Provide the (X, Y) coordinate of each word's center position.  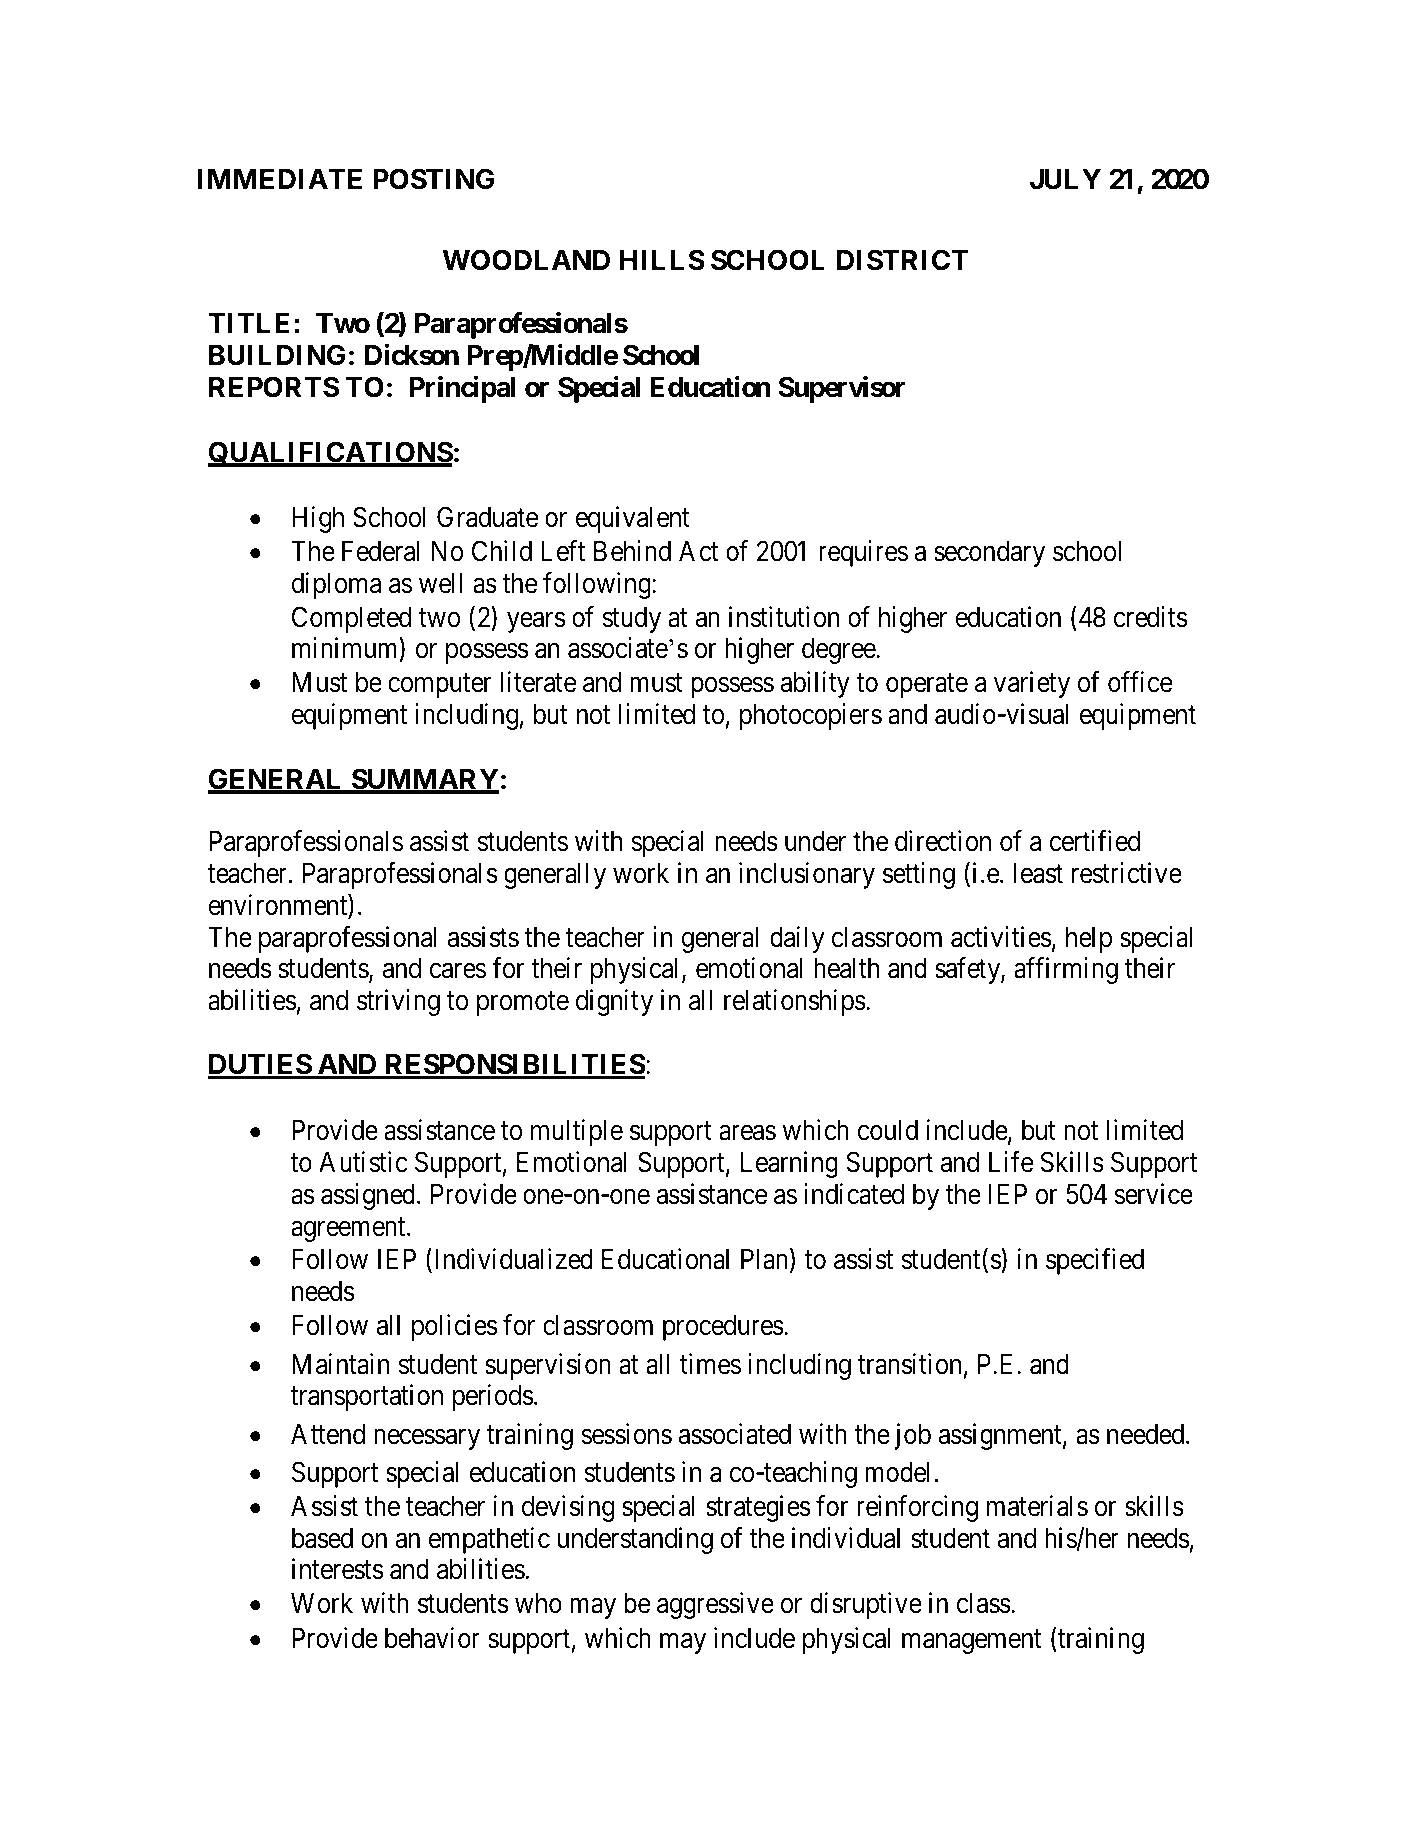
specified (1095, 1261)
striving (398, 1002)
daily (797, 939)
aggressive (715, 1605)
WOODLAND (526, 260)
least (1038, 873)
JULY (1065, 179)
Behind (632, 551)
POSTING (433, 179)
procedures (723, 1328)
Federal (381, 551)
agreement (349, 1230)
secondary (989, 554)
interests (338, 1569)
